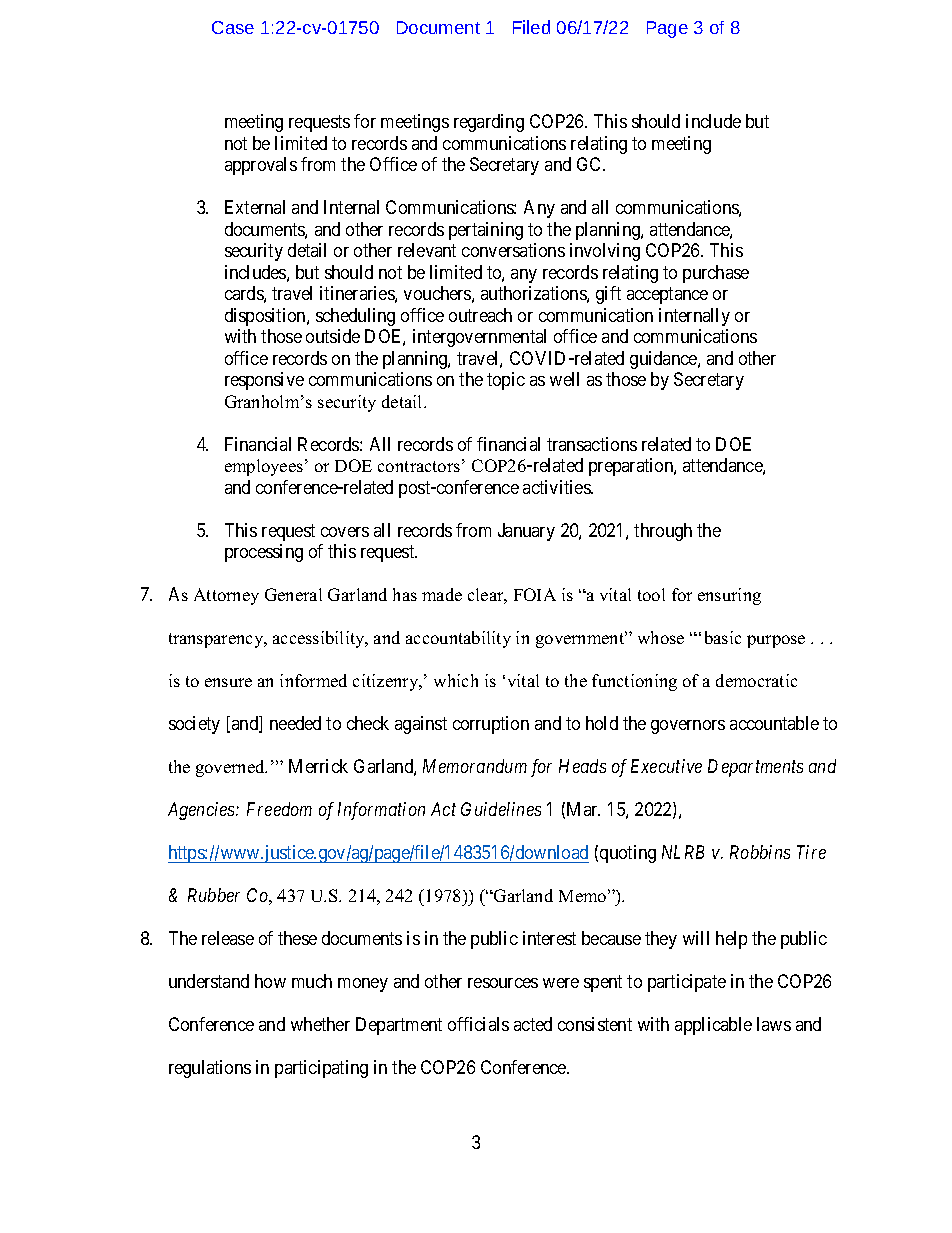  What do you see at coordinates (478, 1024) in the page?
I see `officials` at bounding box center [478, 1024].
